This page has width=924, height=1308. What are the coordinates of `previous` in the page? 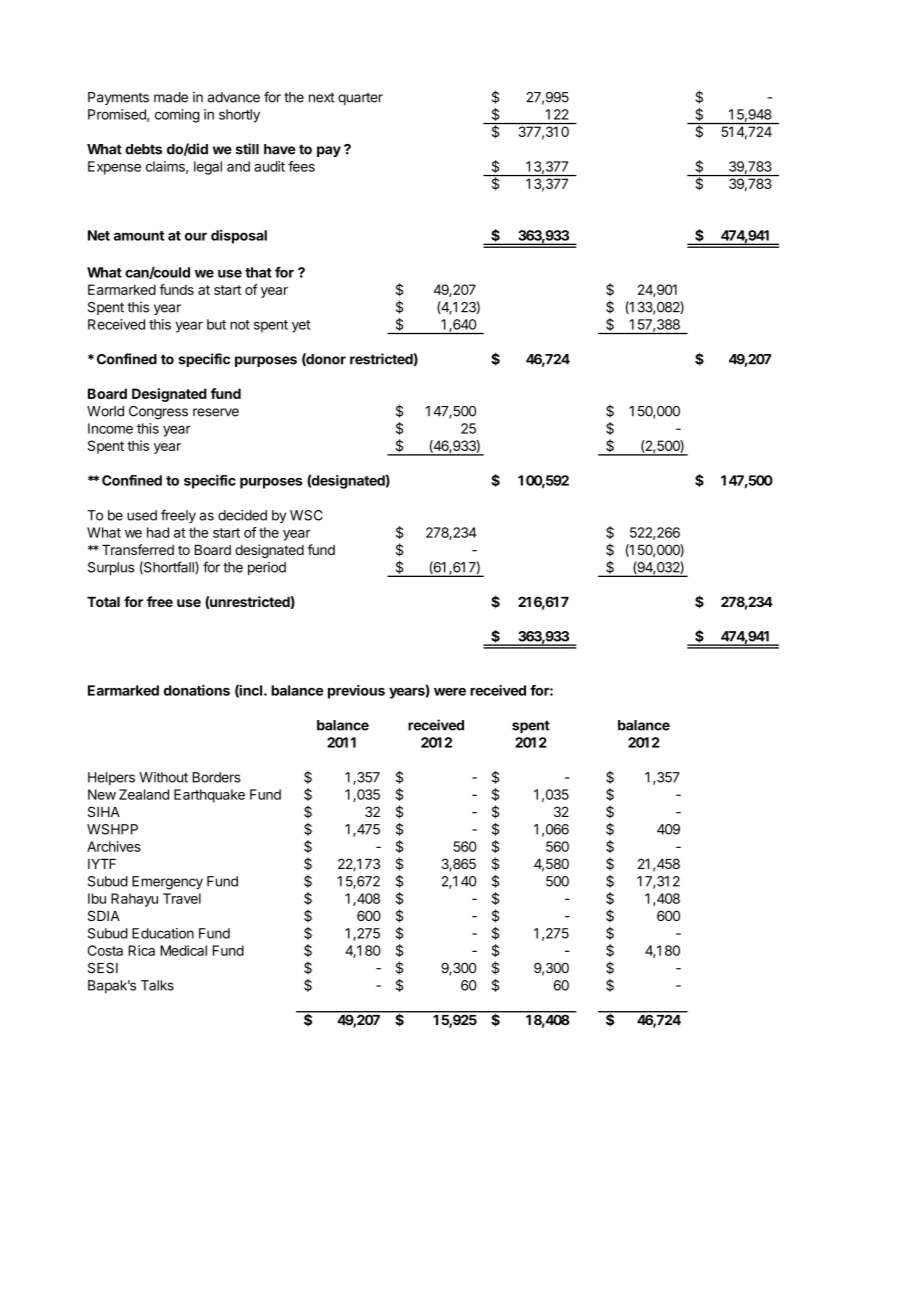 It's located at (356, 692).
